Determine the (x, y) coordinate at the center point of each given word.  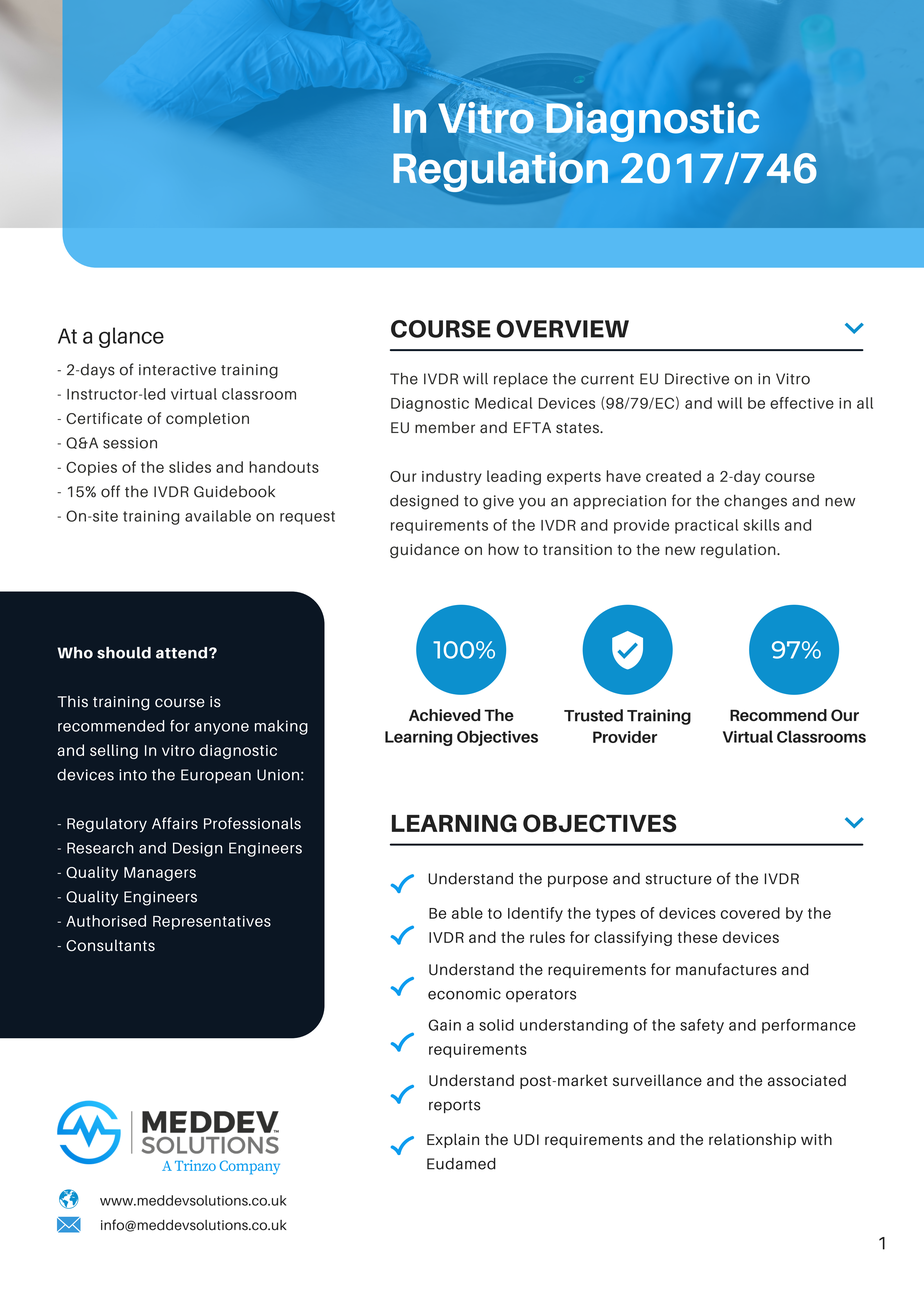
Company (250, 1167)
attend (183, 653)
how (503, 549)
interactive (177, 370)
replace (521, 380)
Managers (160, 874)
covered (750, 913)
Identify (535, 914)
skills (761, 525)
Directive (697, 379)
